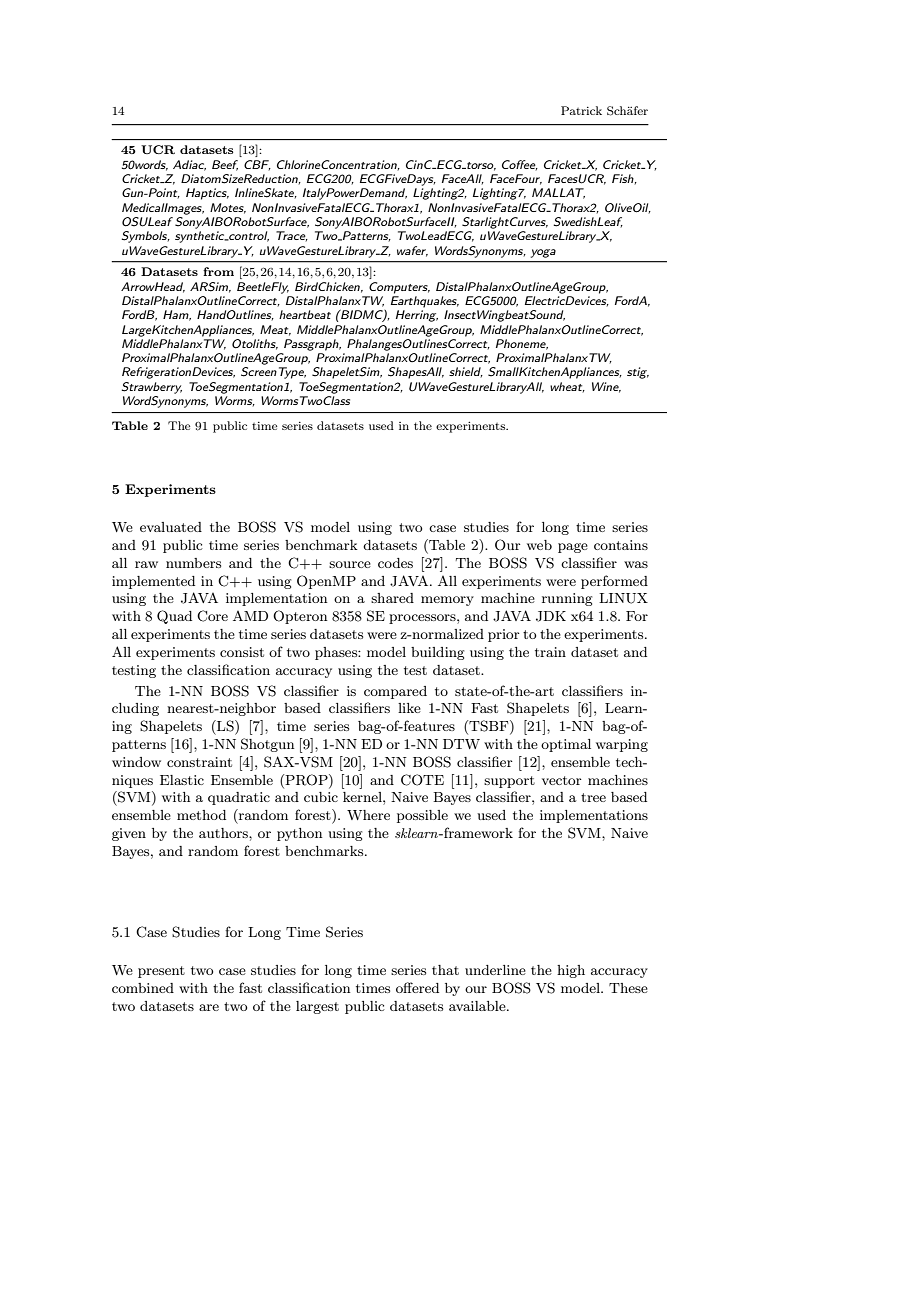 This document has height=1308, width=924. What do you see at coordinates (257, 165) in the document?
I see `CBF` at bounding box center [257, 165].
